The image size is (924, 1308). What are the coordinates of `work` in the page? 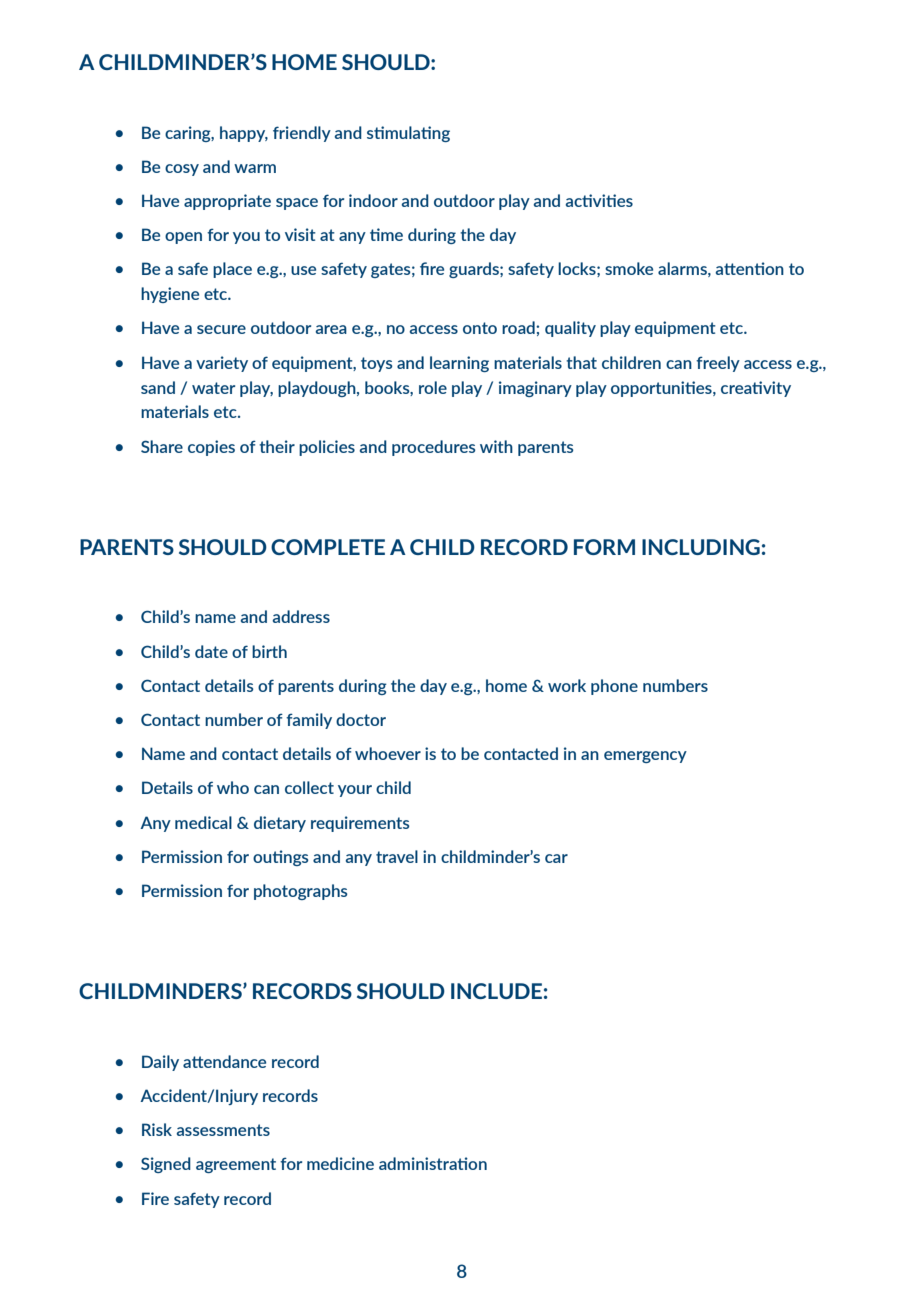 It's located at (567, 685).
